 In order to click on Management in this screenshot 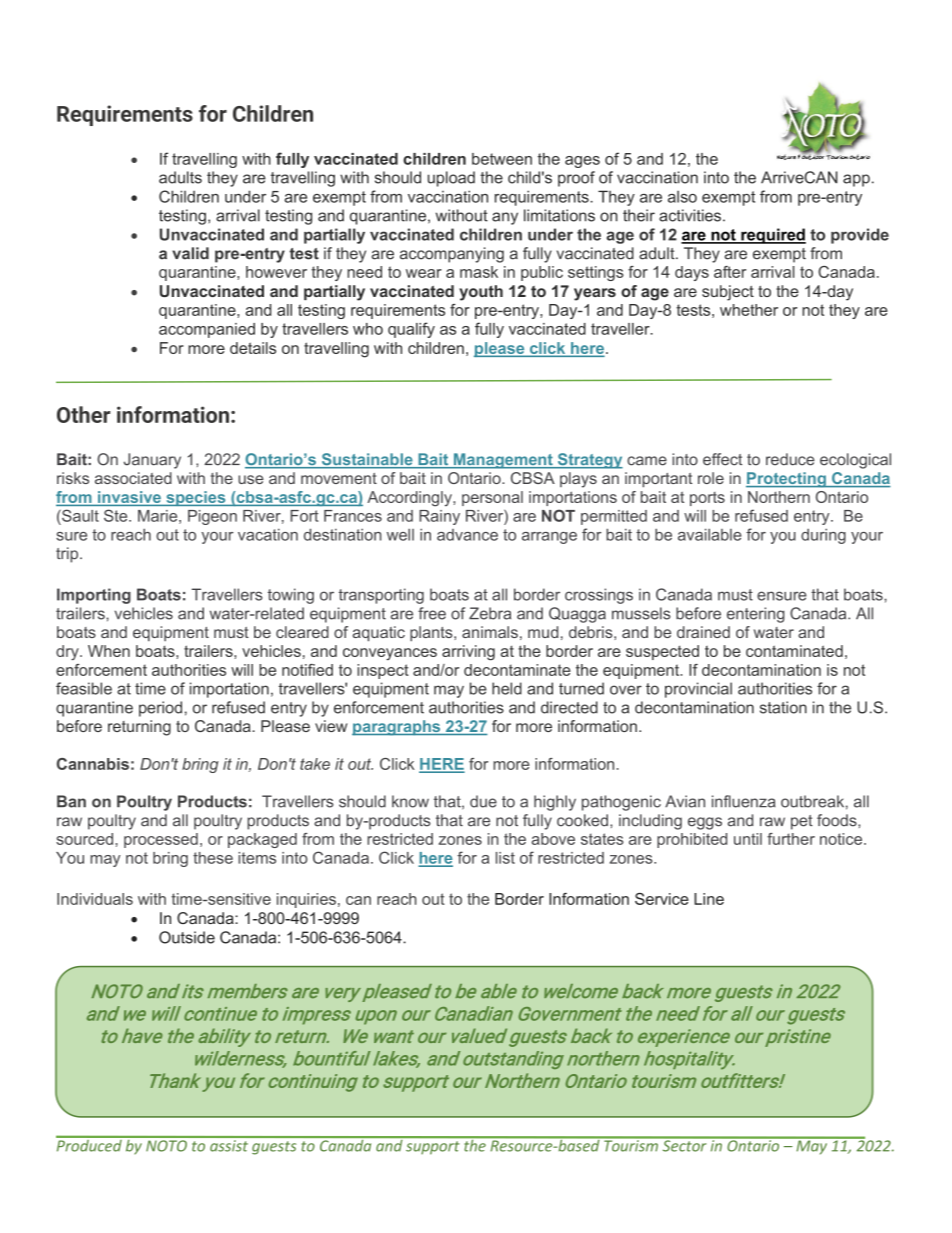, I will do `click(503, 461)`.
